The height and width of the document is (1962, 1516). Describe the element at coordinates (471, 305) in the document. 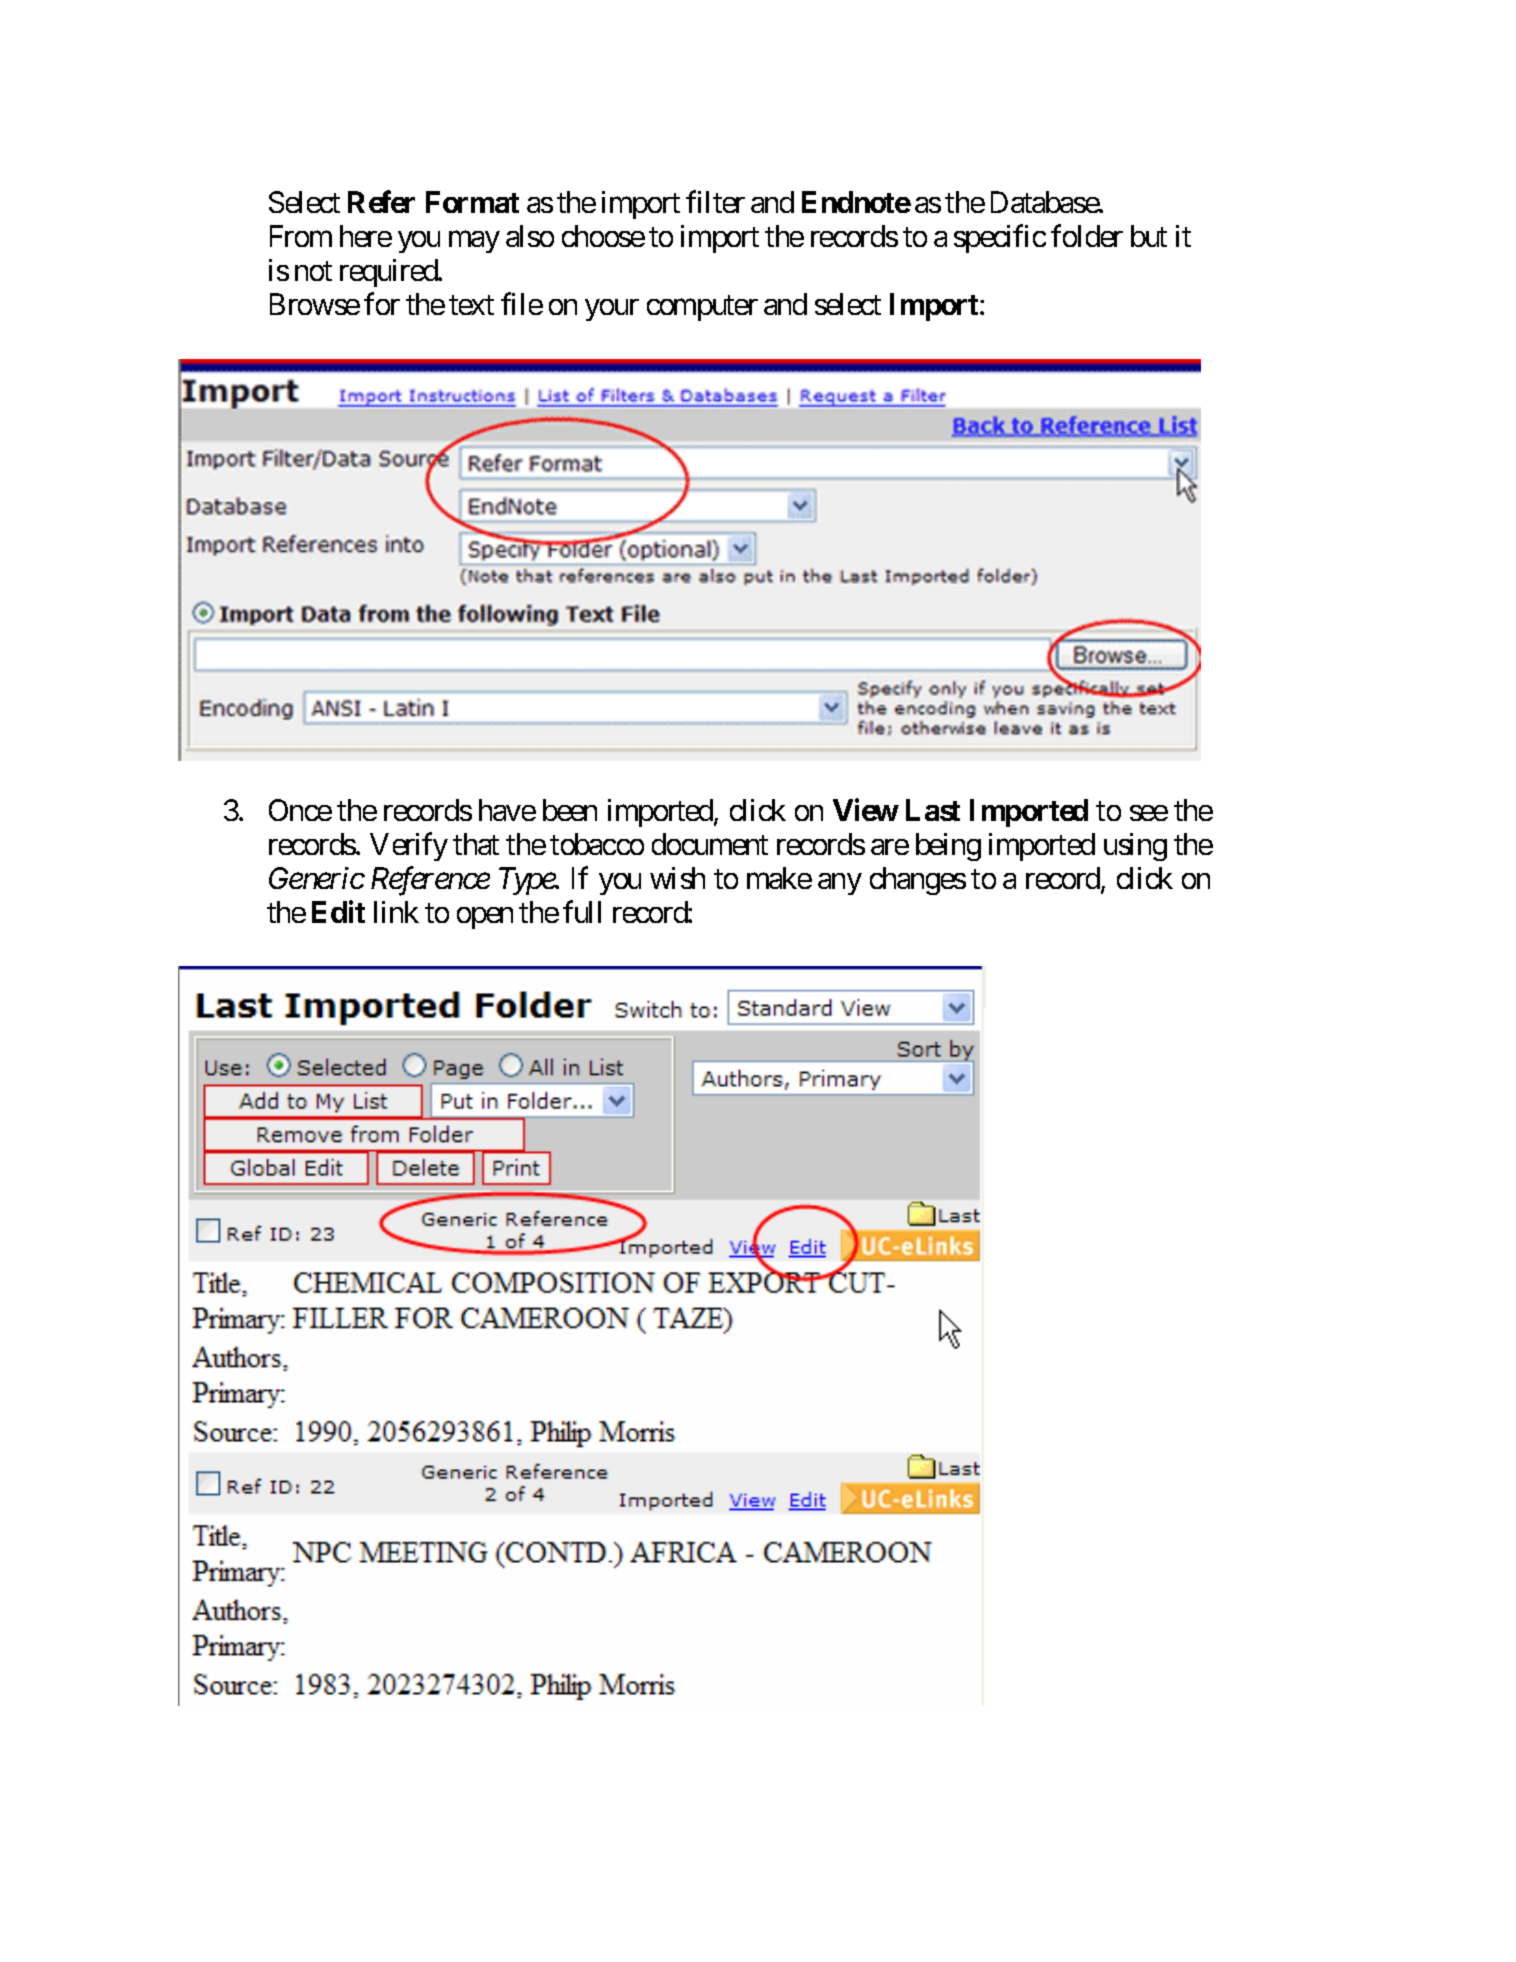

I see `text` at that location.
